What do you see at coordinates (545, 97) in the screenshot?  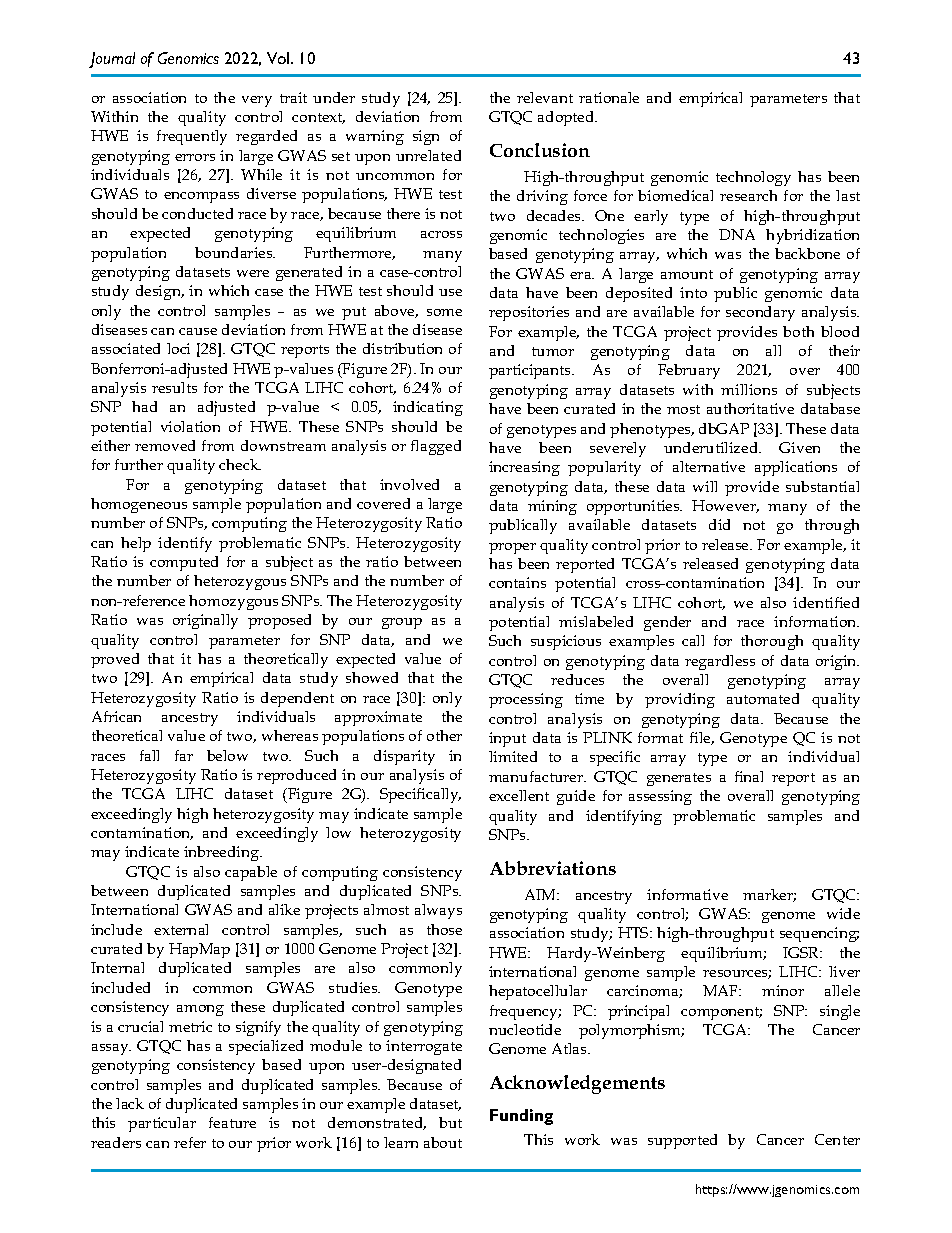 I see `relevant` at bounding box center [545, 97].
